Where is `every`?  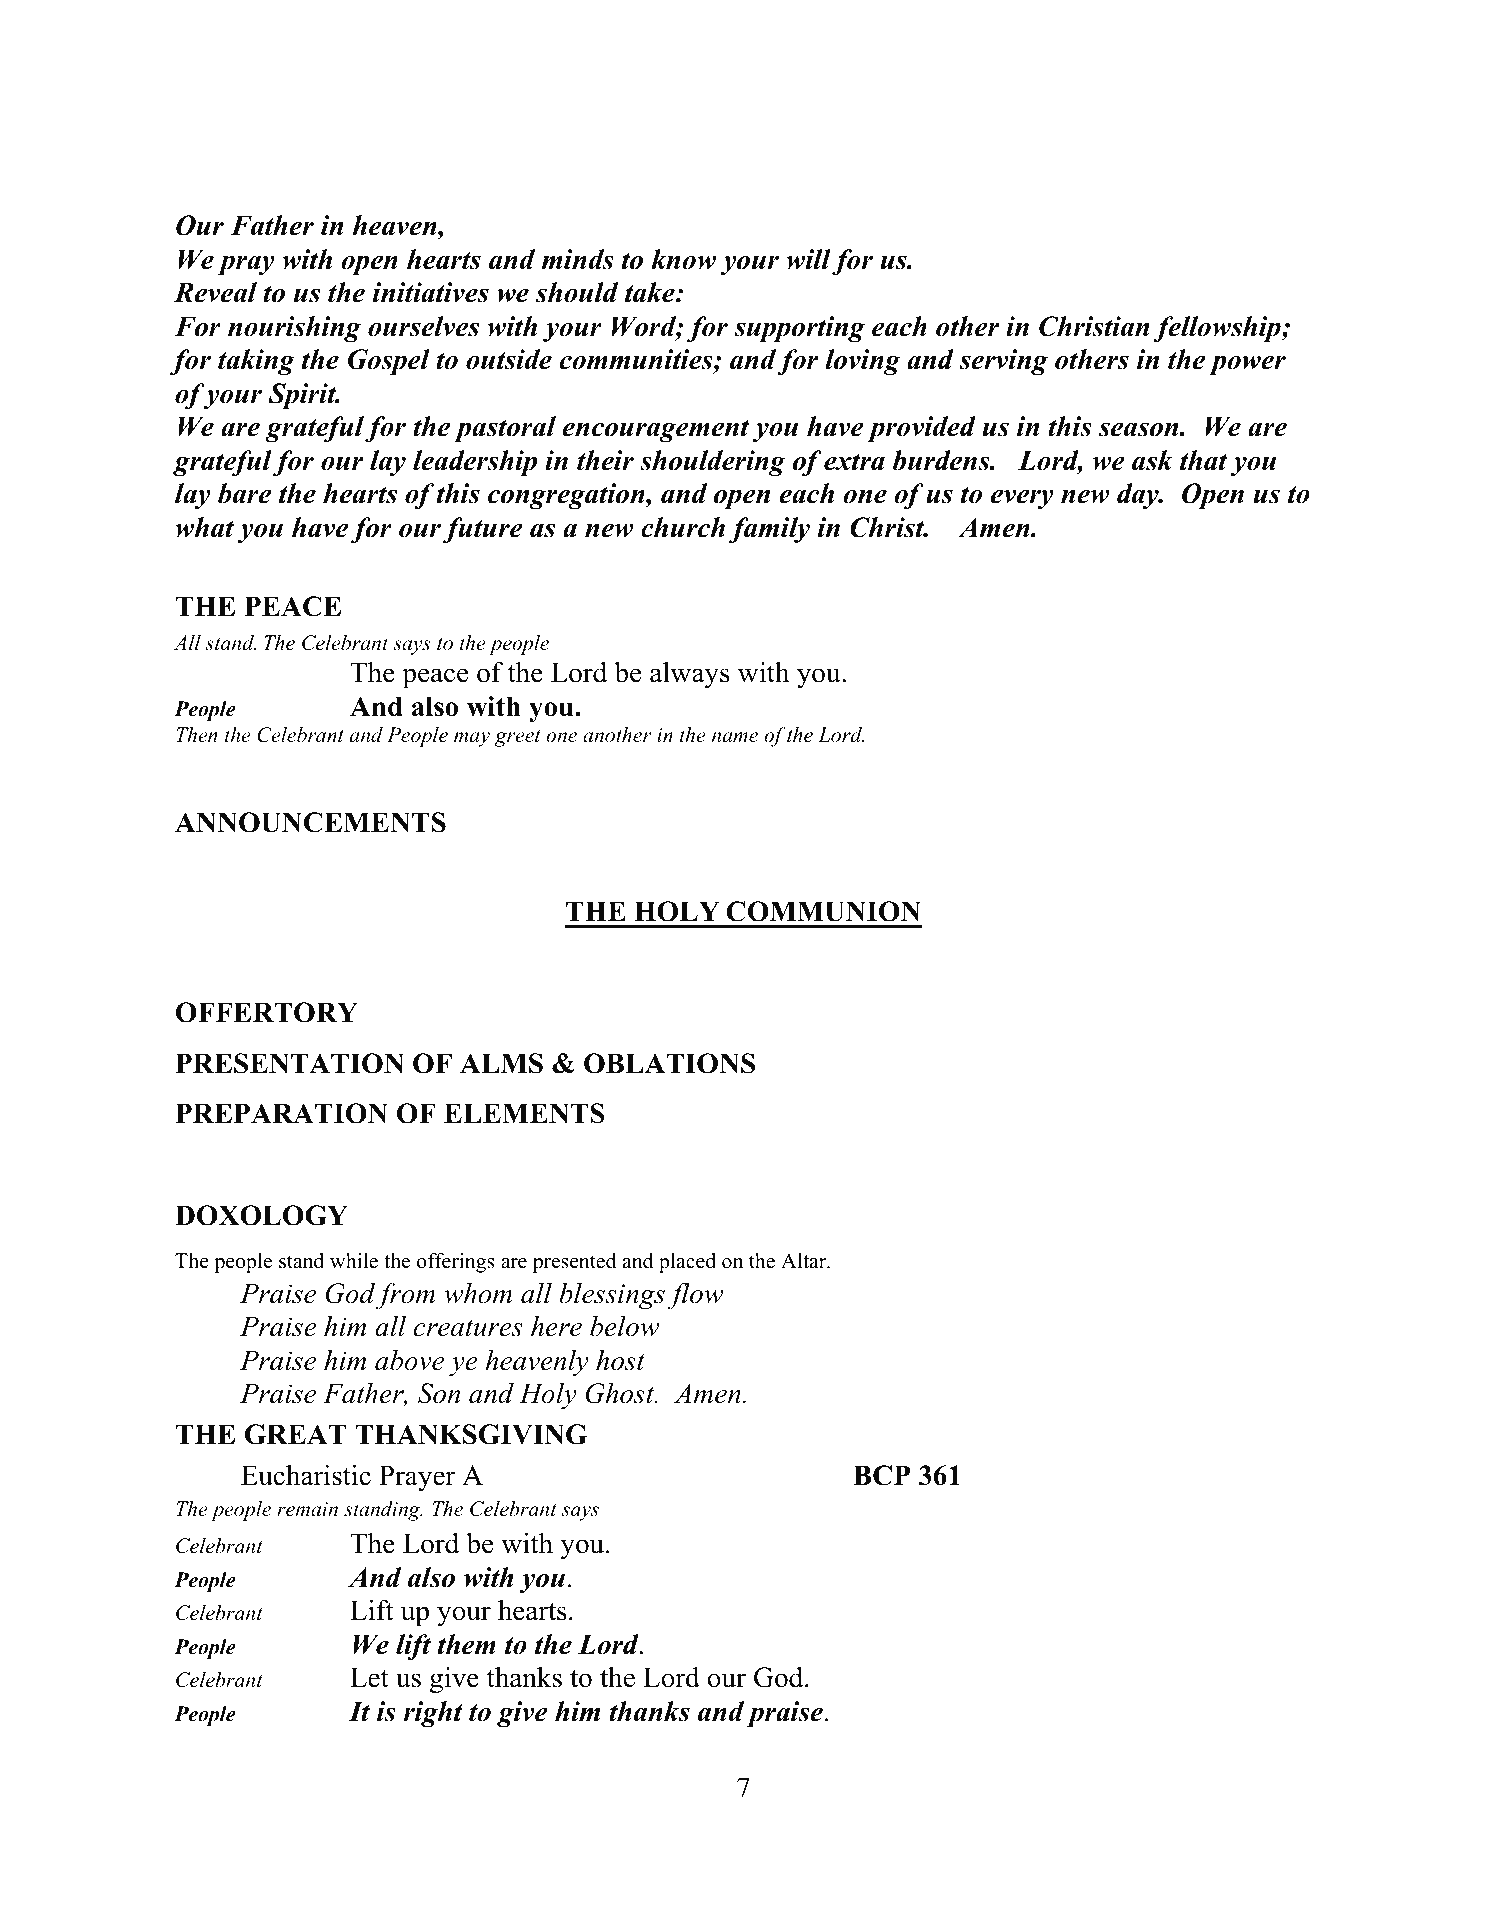 every is located at coordinates (1022, 499).
